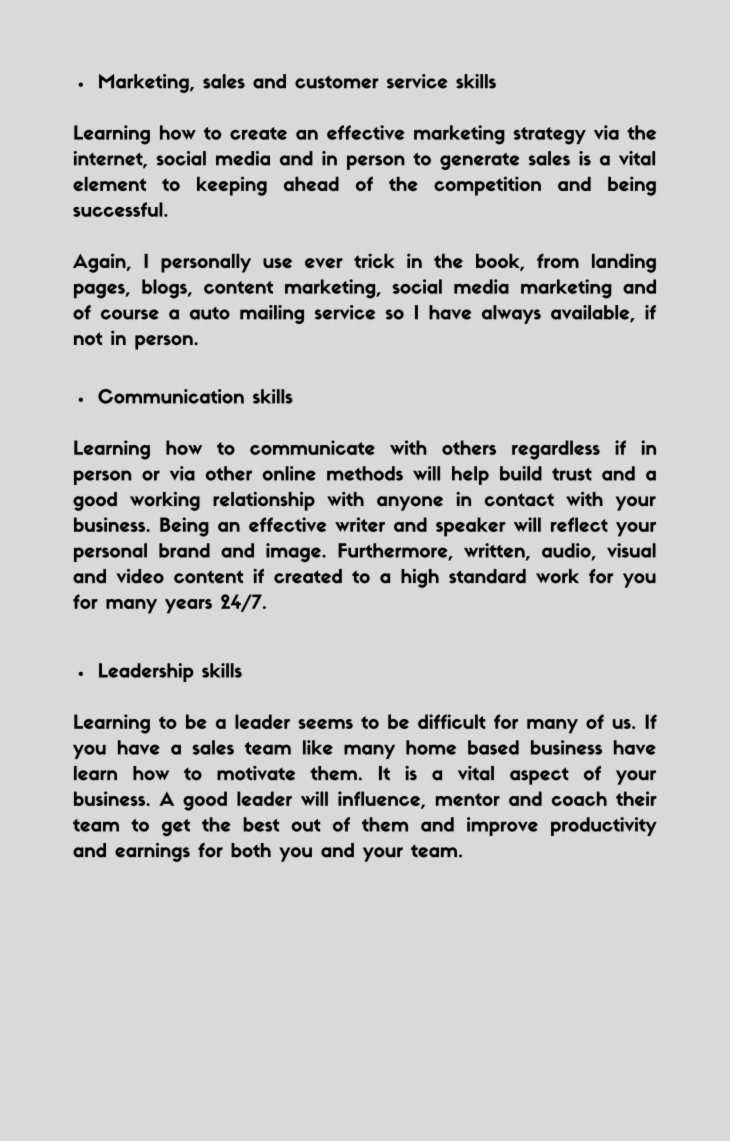 Image resolution: width=730 pixels, height=1141 pixels. Describe the element at coordinates (109, 183) in the screenshot. I see `element` at that location.
